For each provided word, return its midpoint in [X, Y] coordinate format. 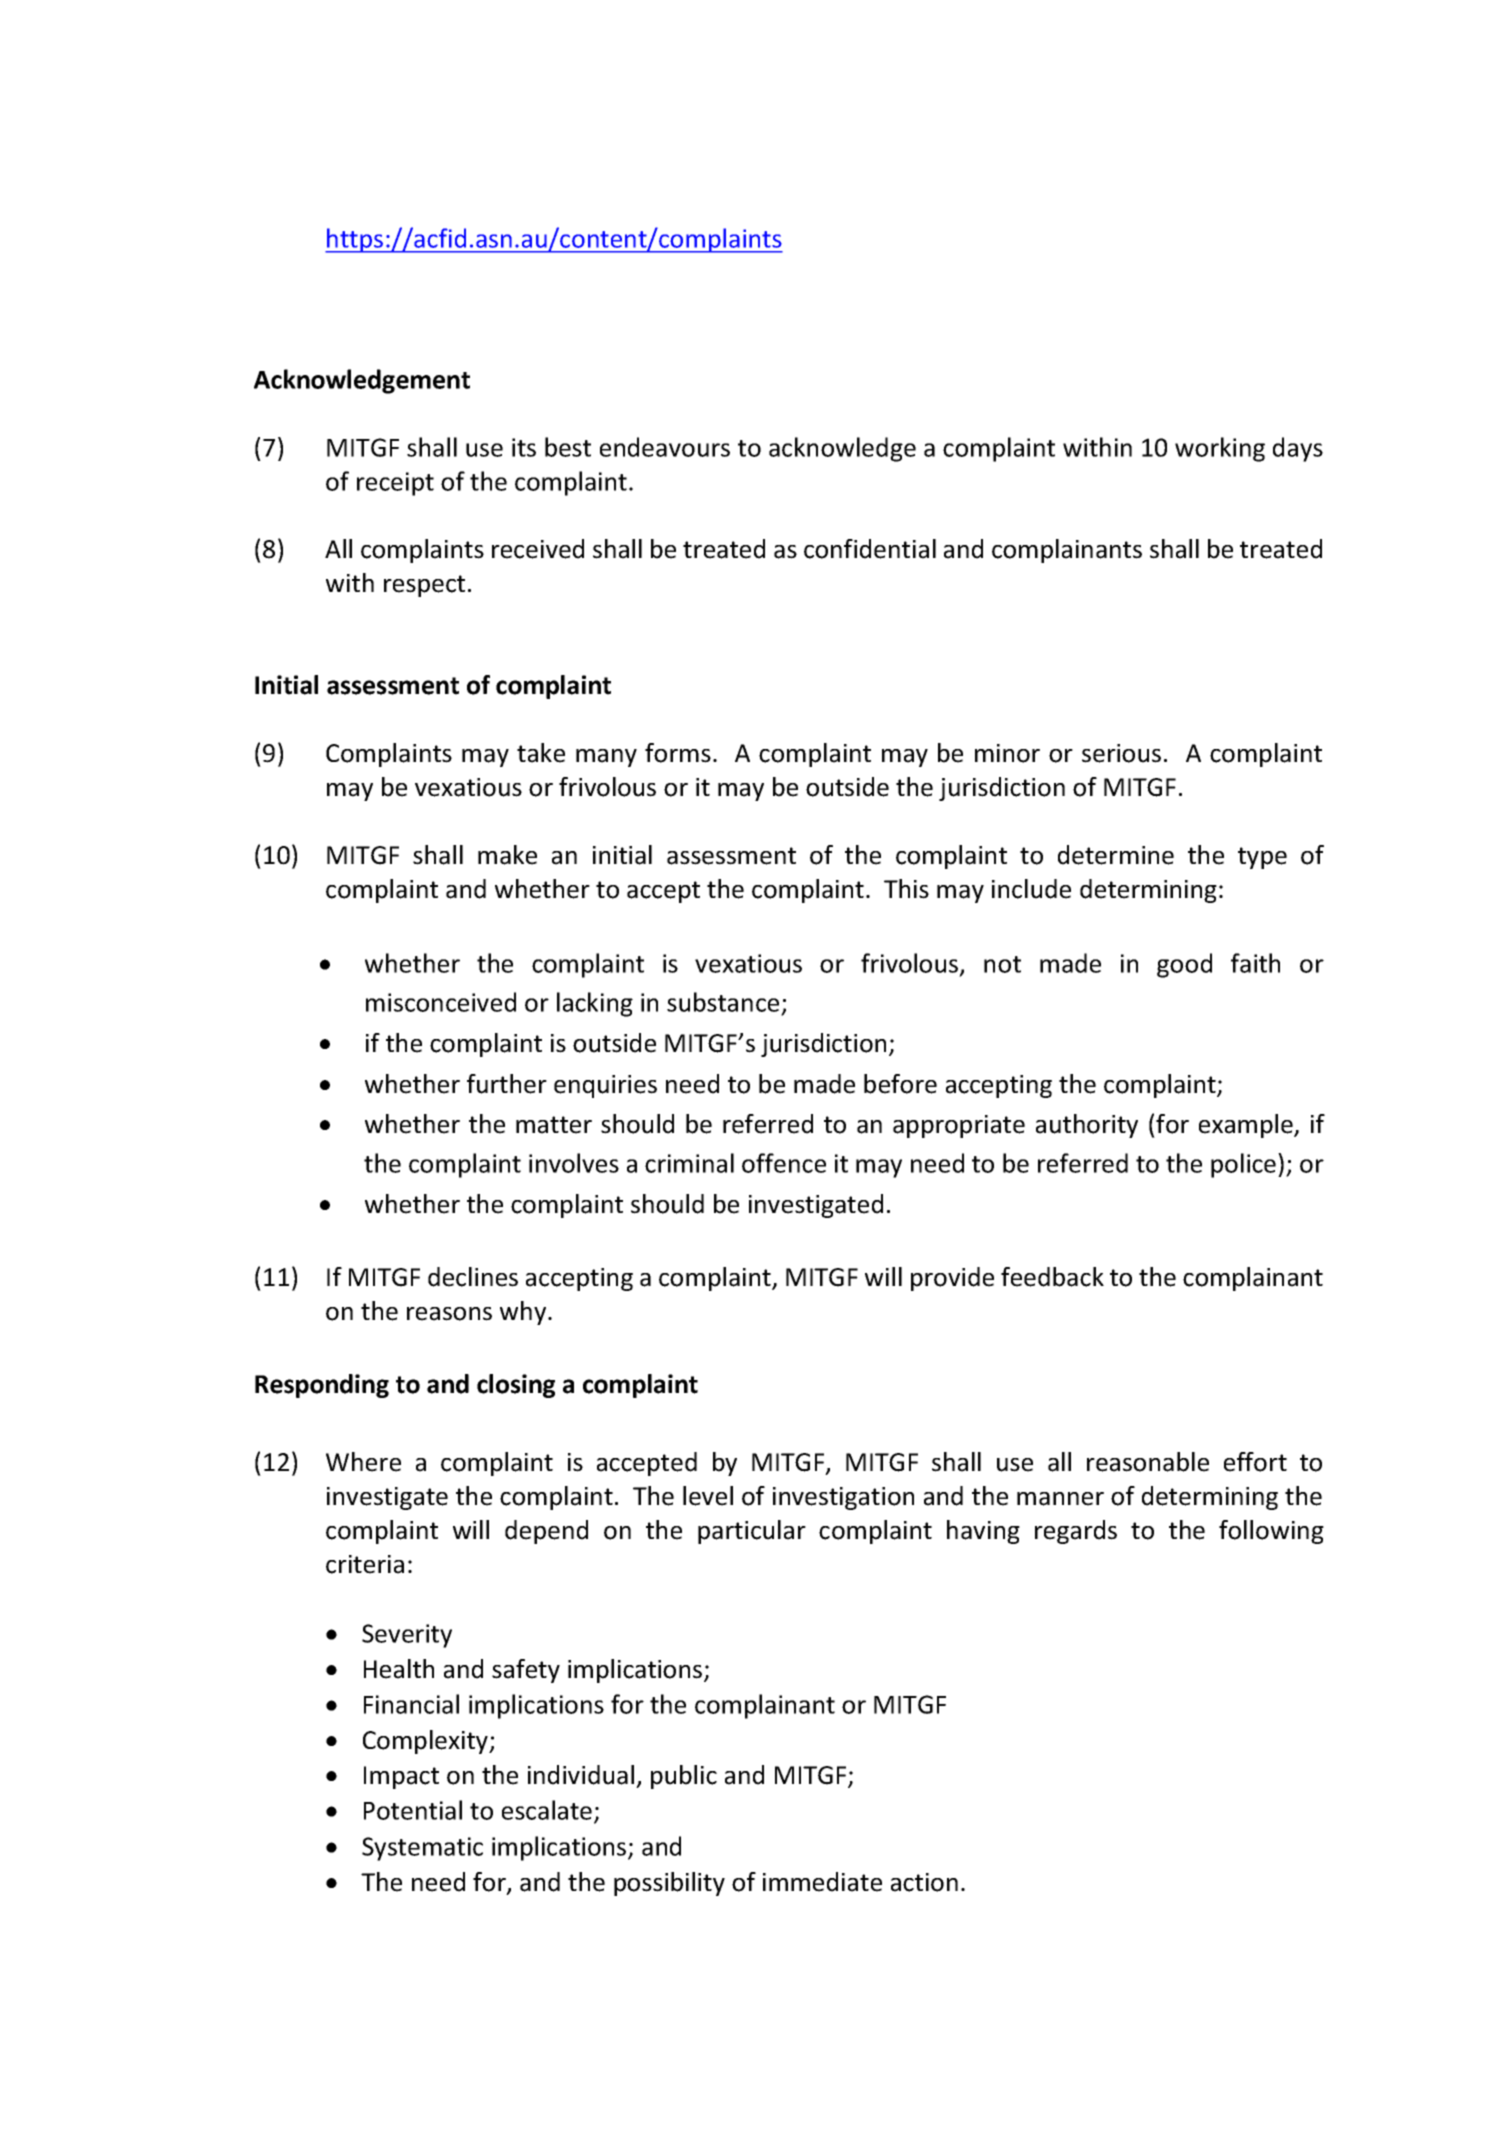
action [924, 1882]
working [1220, 449]
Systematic [422, 1849]
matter [554, 1125]
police [1245, 1165]
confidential [870, 549]
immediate [822, 1882]
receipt [395, 484]
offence [784, 1163]
